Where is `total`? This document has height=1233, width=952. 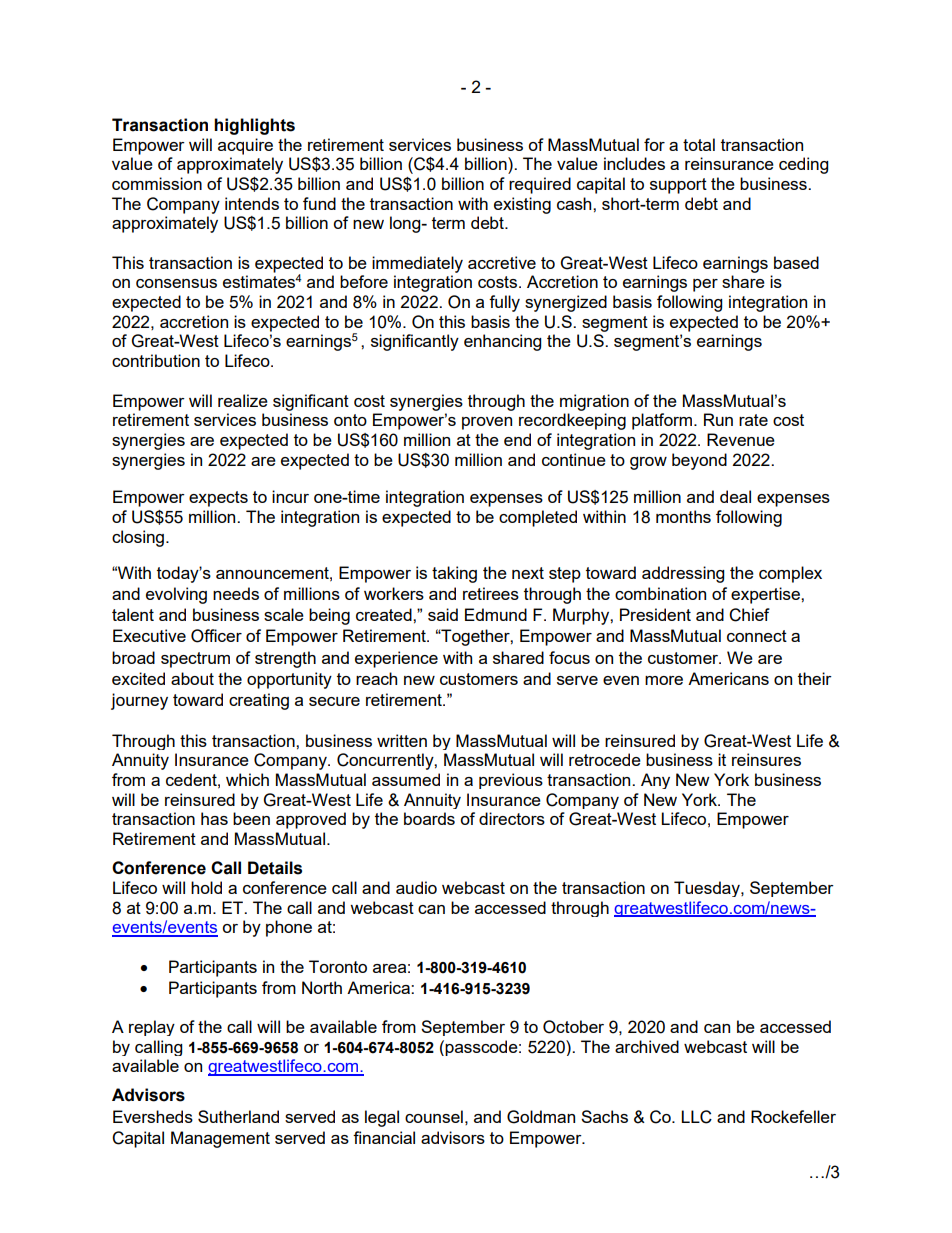
total is located at coordinates (699, 144).
